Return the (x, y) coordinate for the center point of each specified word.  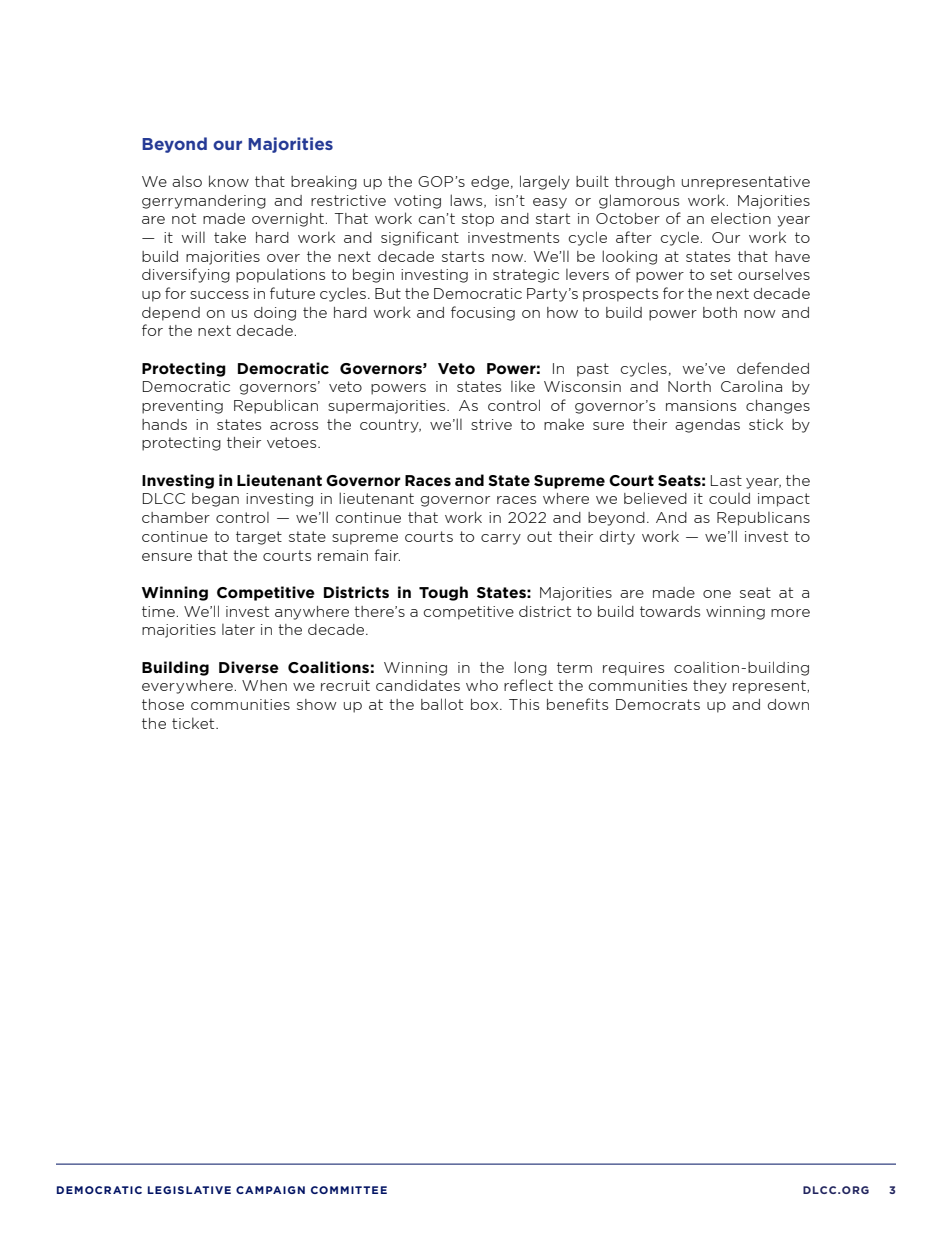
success (219, 295)
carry (501, 539)
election (741, 218)
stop (478, 220)
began (215, 500)
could (729, 498)
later (238, 629)
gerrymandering (204, 202)
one (717, 594)
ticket (194, 723)
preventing (182, 407)
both (720, 312)
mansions (701, 405)
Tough (443, 593)
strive (491, 424)
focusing (483, 313)
